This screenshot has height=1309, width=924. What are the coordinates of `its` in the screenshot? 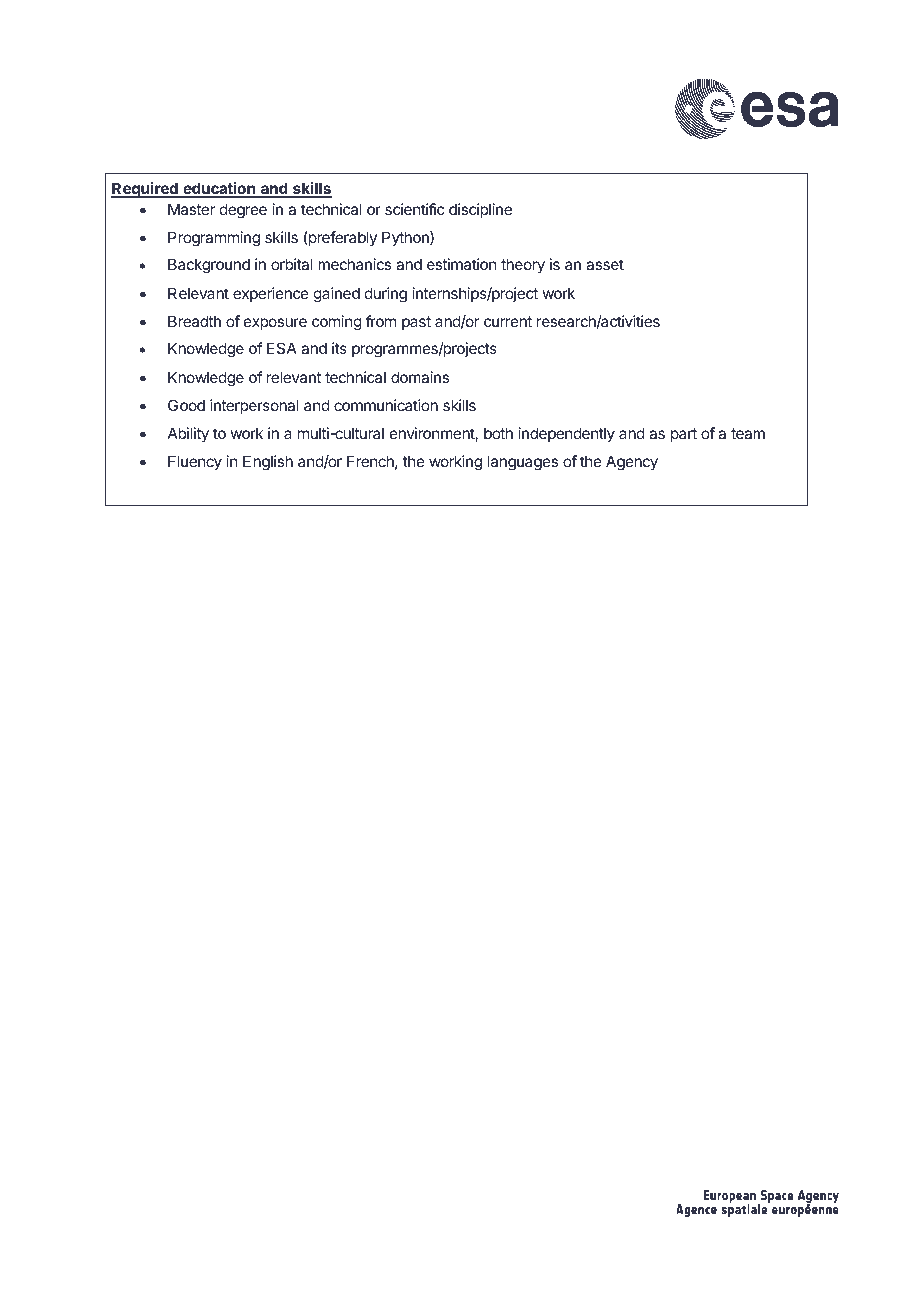 It's located at (339, 348).
